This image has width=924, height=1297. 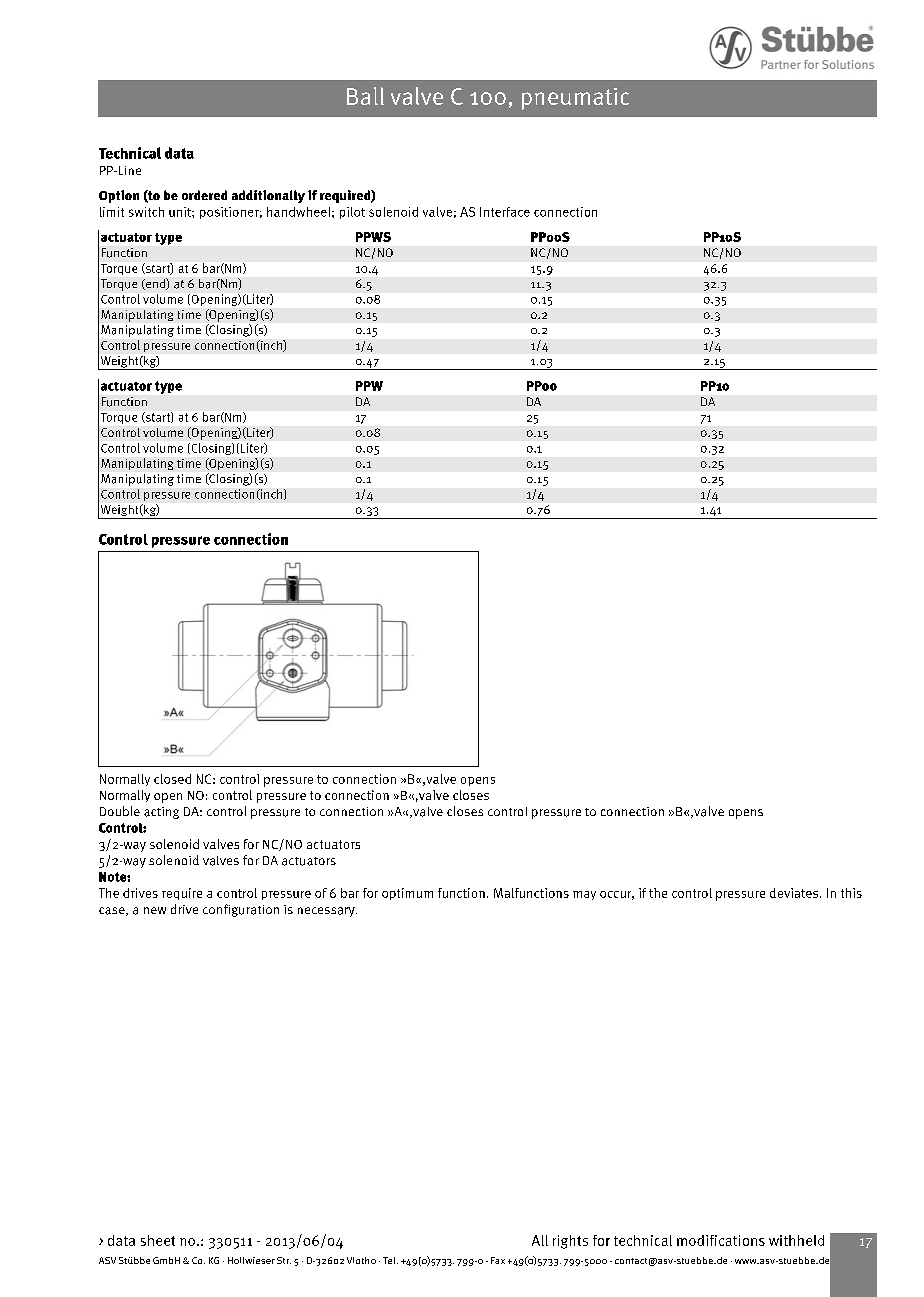 What do you see at coordinates (505, 212) in the image?
I see `Interface` at bounding box center [505, 212].
